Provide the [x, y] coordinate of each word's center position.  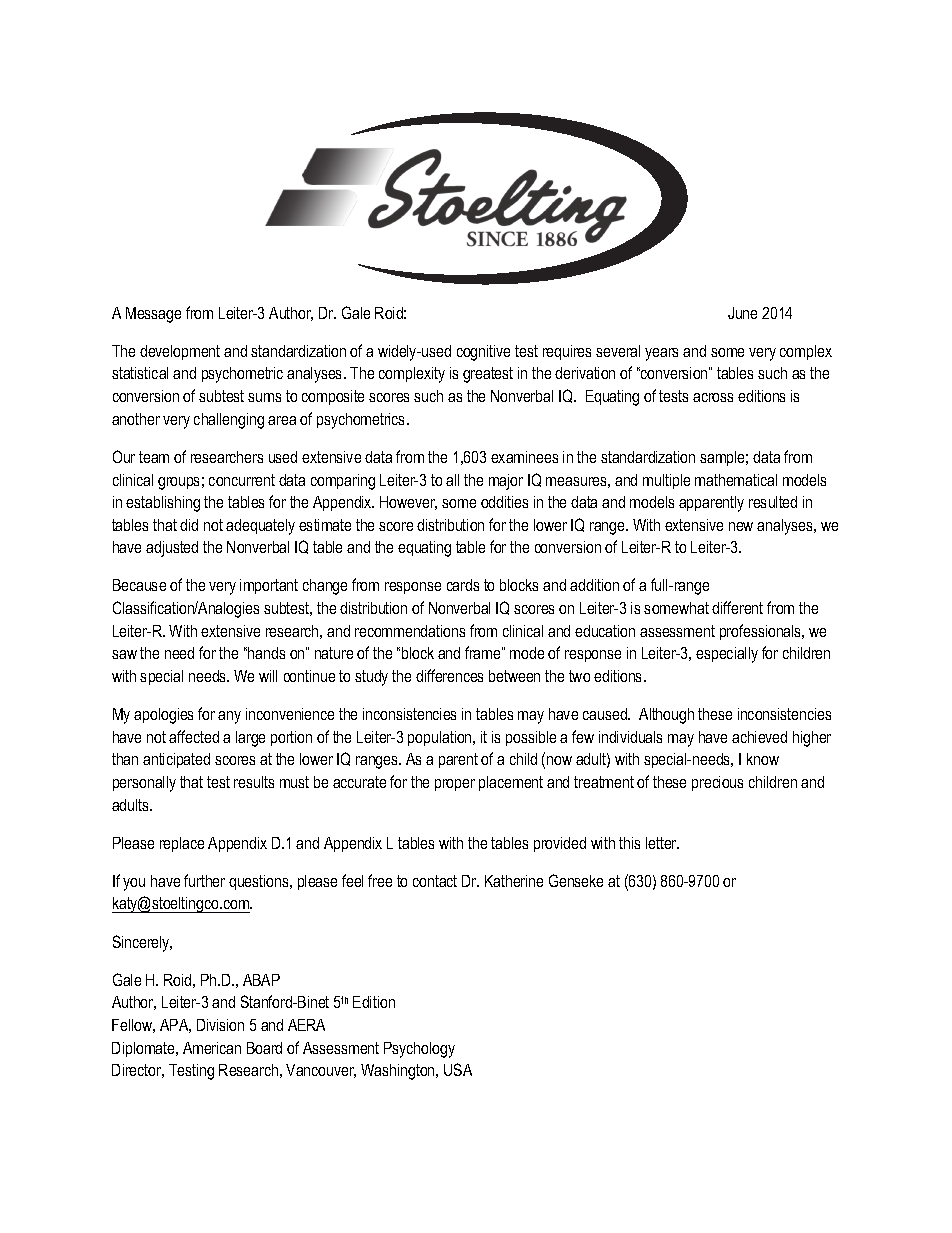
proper [455, 785]
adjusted [172, 549]
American [212, 1048]
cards [463, 585]
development [180, 352]
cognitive [483, 353]
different [737, 607]
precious [717, 783]
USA [458, 1069]
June [742, 313]
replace [182, 844]
